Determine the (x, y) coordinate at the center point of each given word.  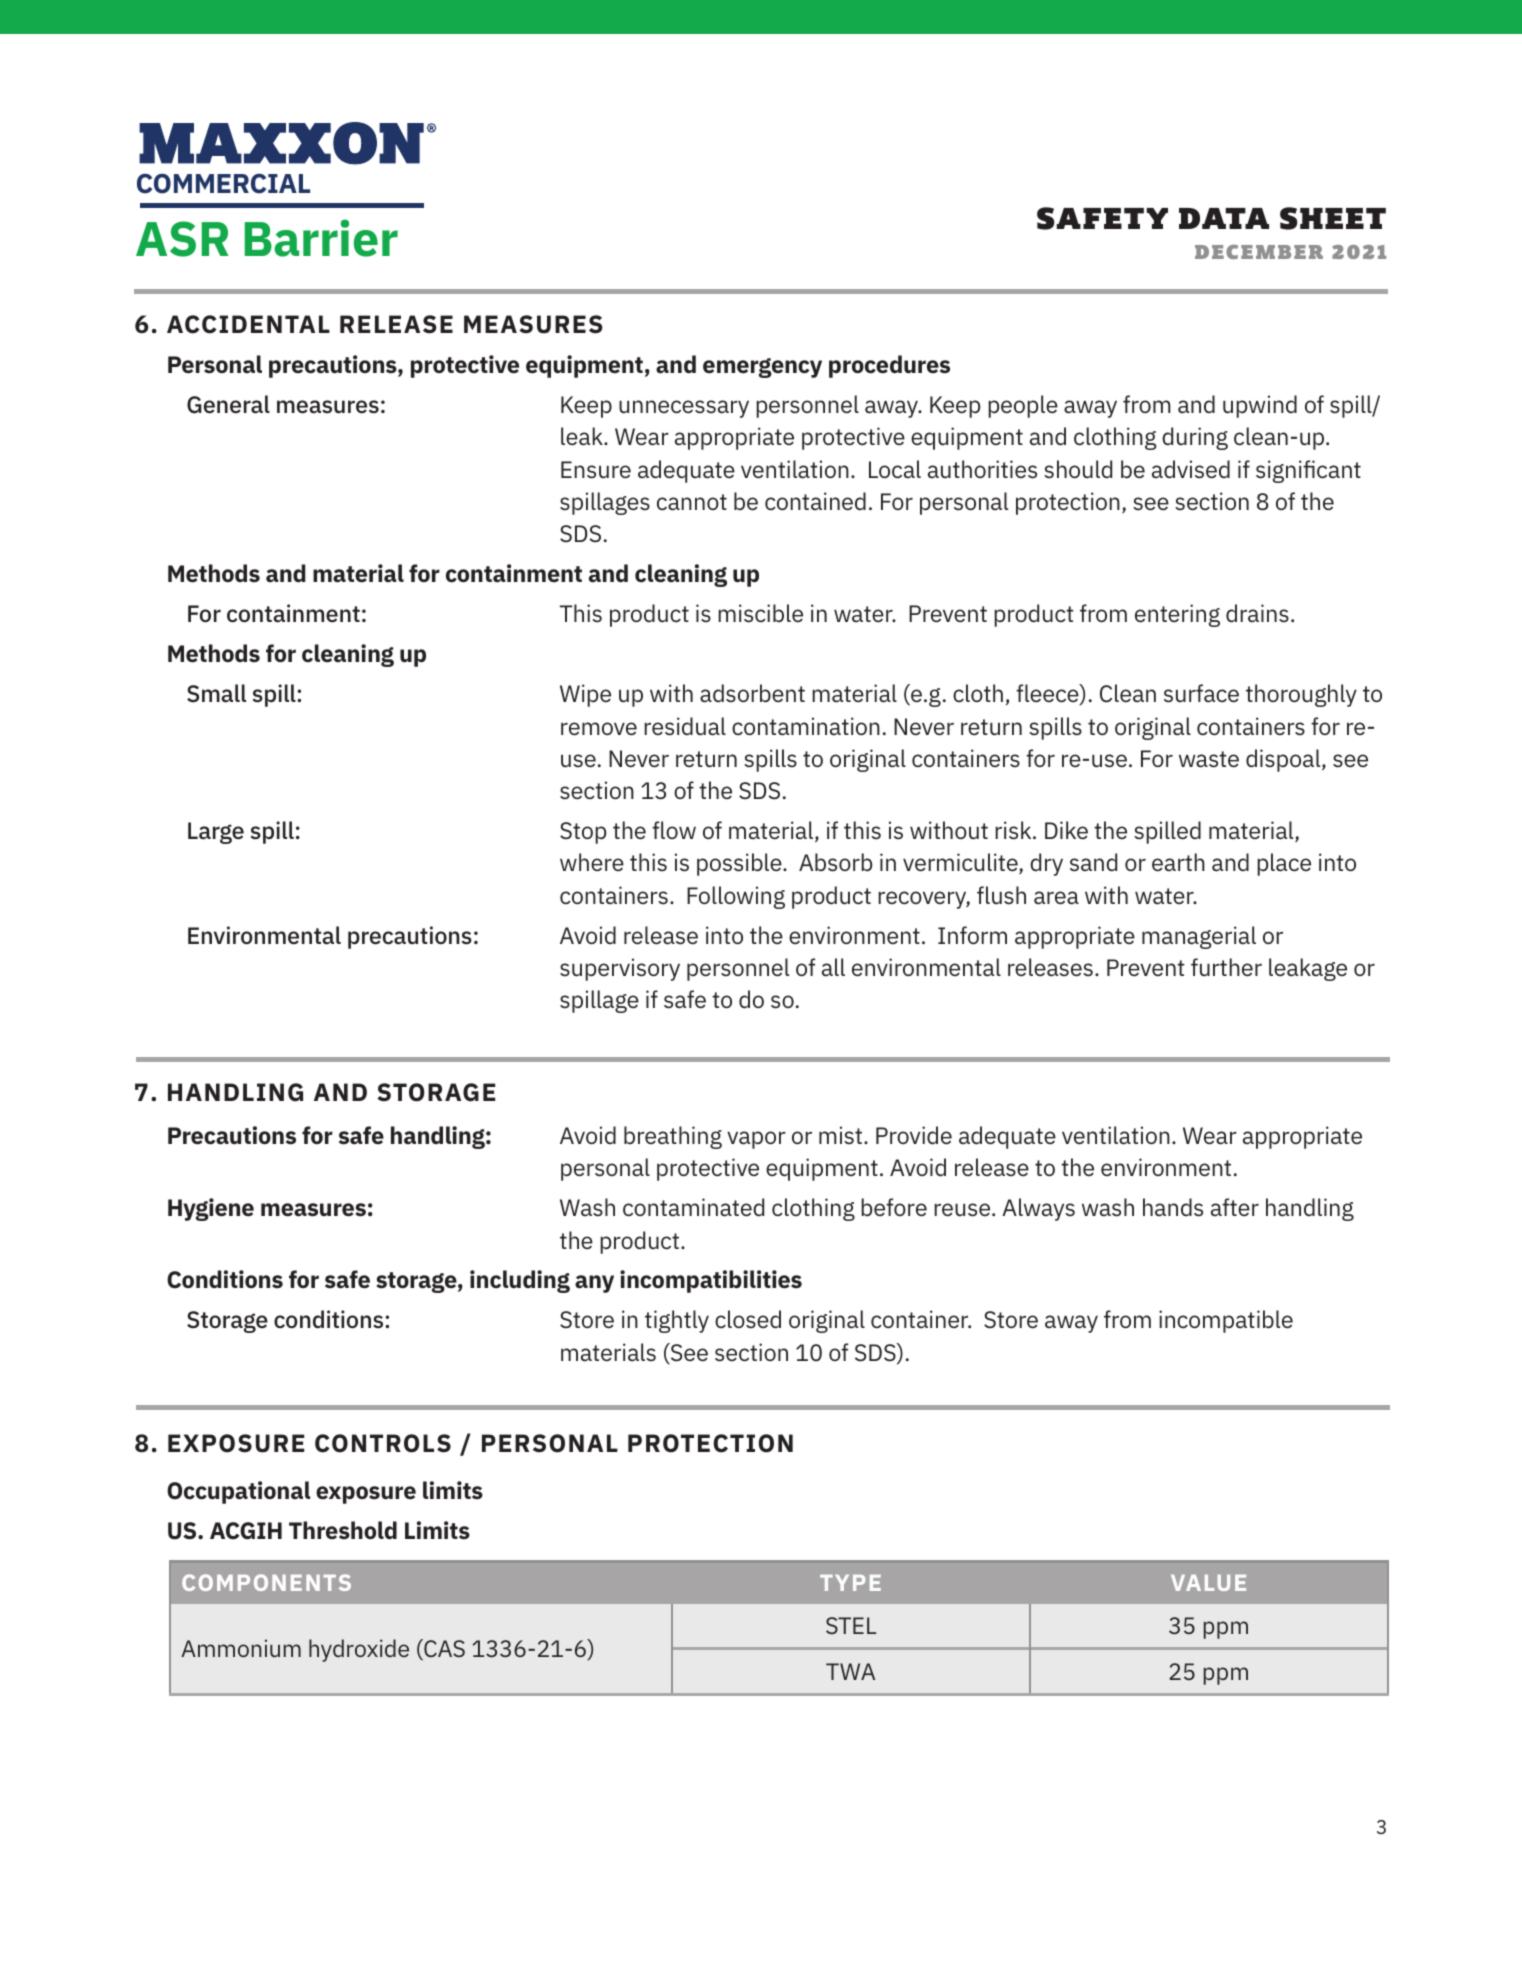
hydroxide (359, 1650)
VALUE (1208, 1583)
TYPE (850, 1583)
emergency (762, 368)
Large (216, 833)
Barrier (321, 238)
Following (736, 897)
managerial (1199, 937)
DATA (1224, 218)
